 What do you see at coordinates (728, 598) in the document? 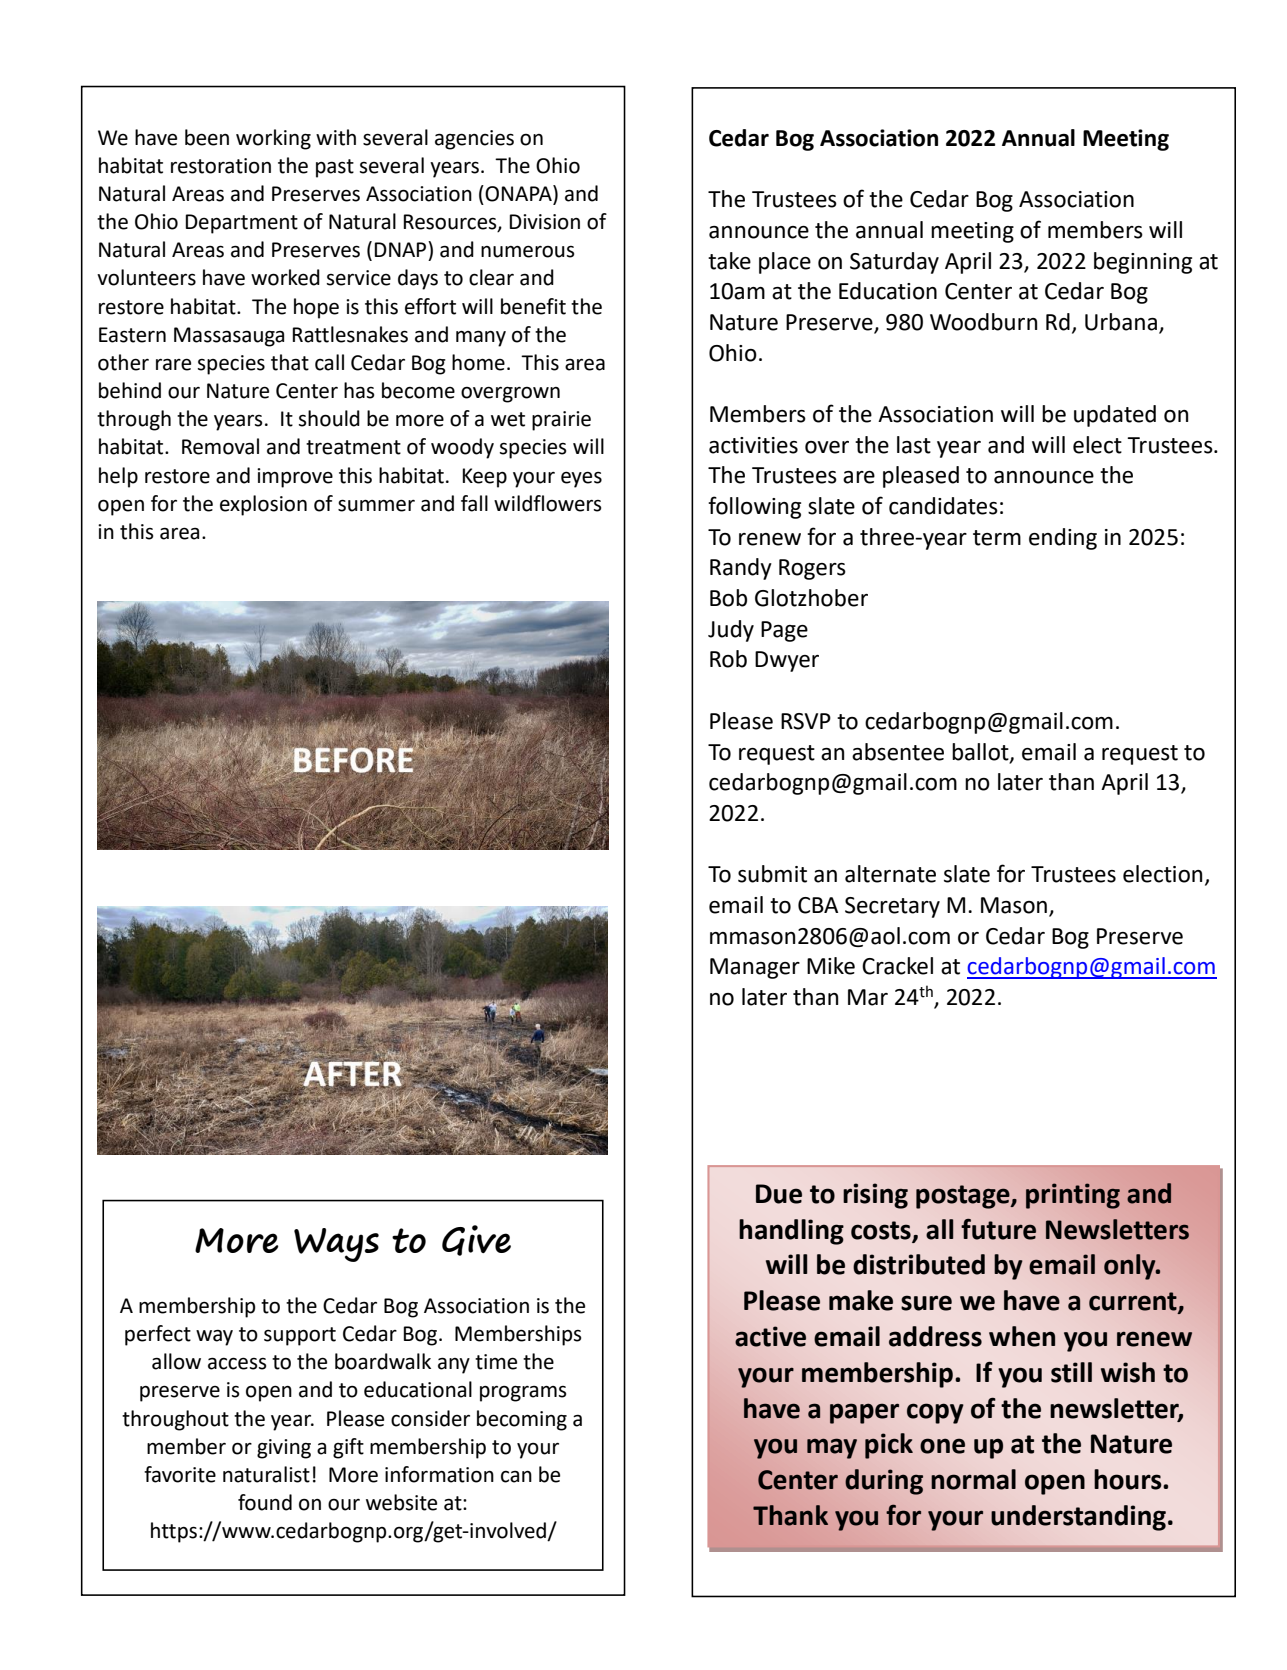
I see `Bob` at bounding box center [728, 598].
